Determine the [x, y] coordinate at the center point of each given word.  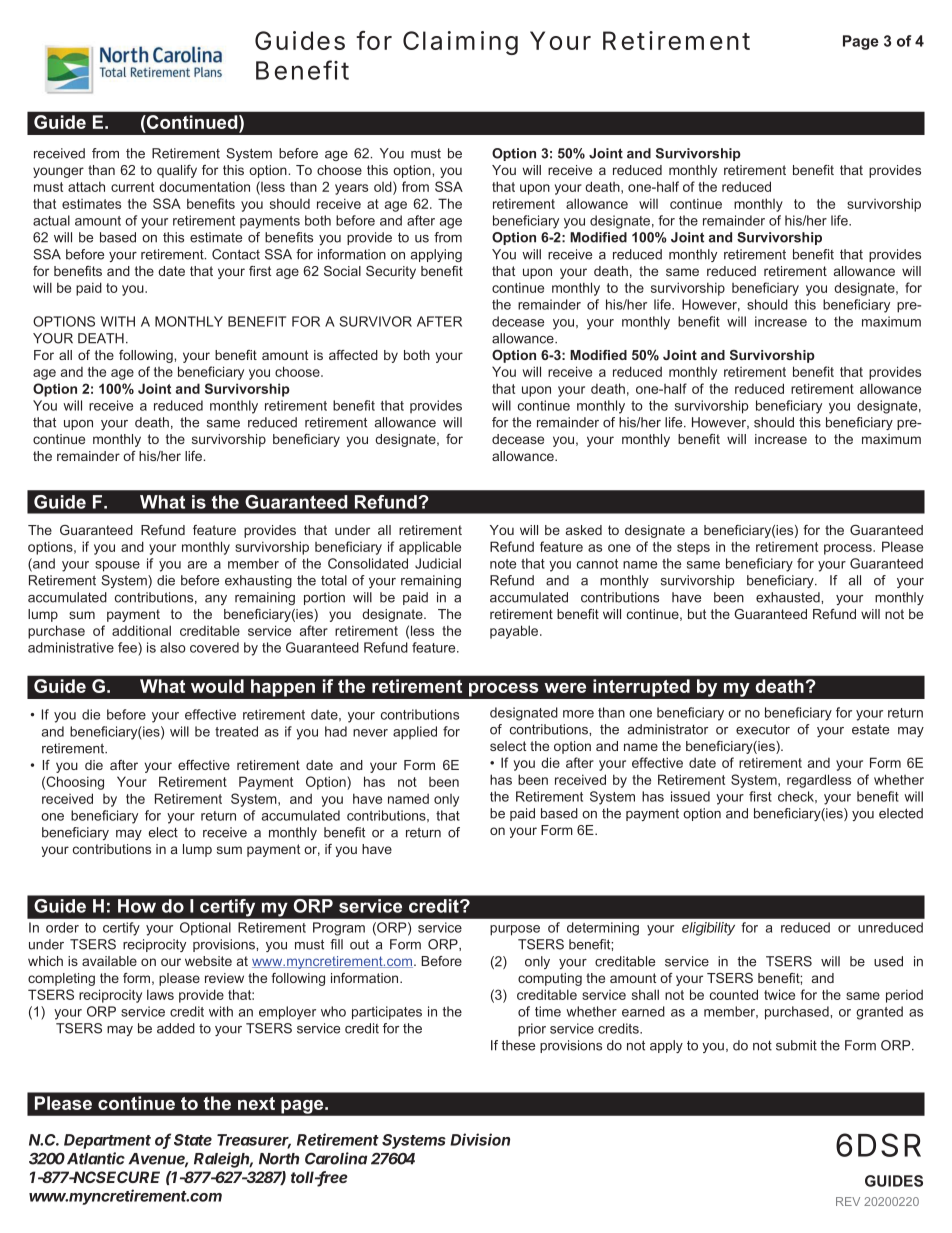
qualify [177, 171]
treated [236, 731]
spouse [117, 566]
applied [415, 733]
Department [107, 1141]
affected [353, 355]
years [351, 189]
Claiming [460, 43]
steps [693, 548]
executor [763, 729]
